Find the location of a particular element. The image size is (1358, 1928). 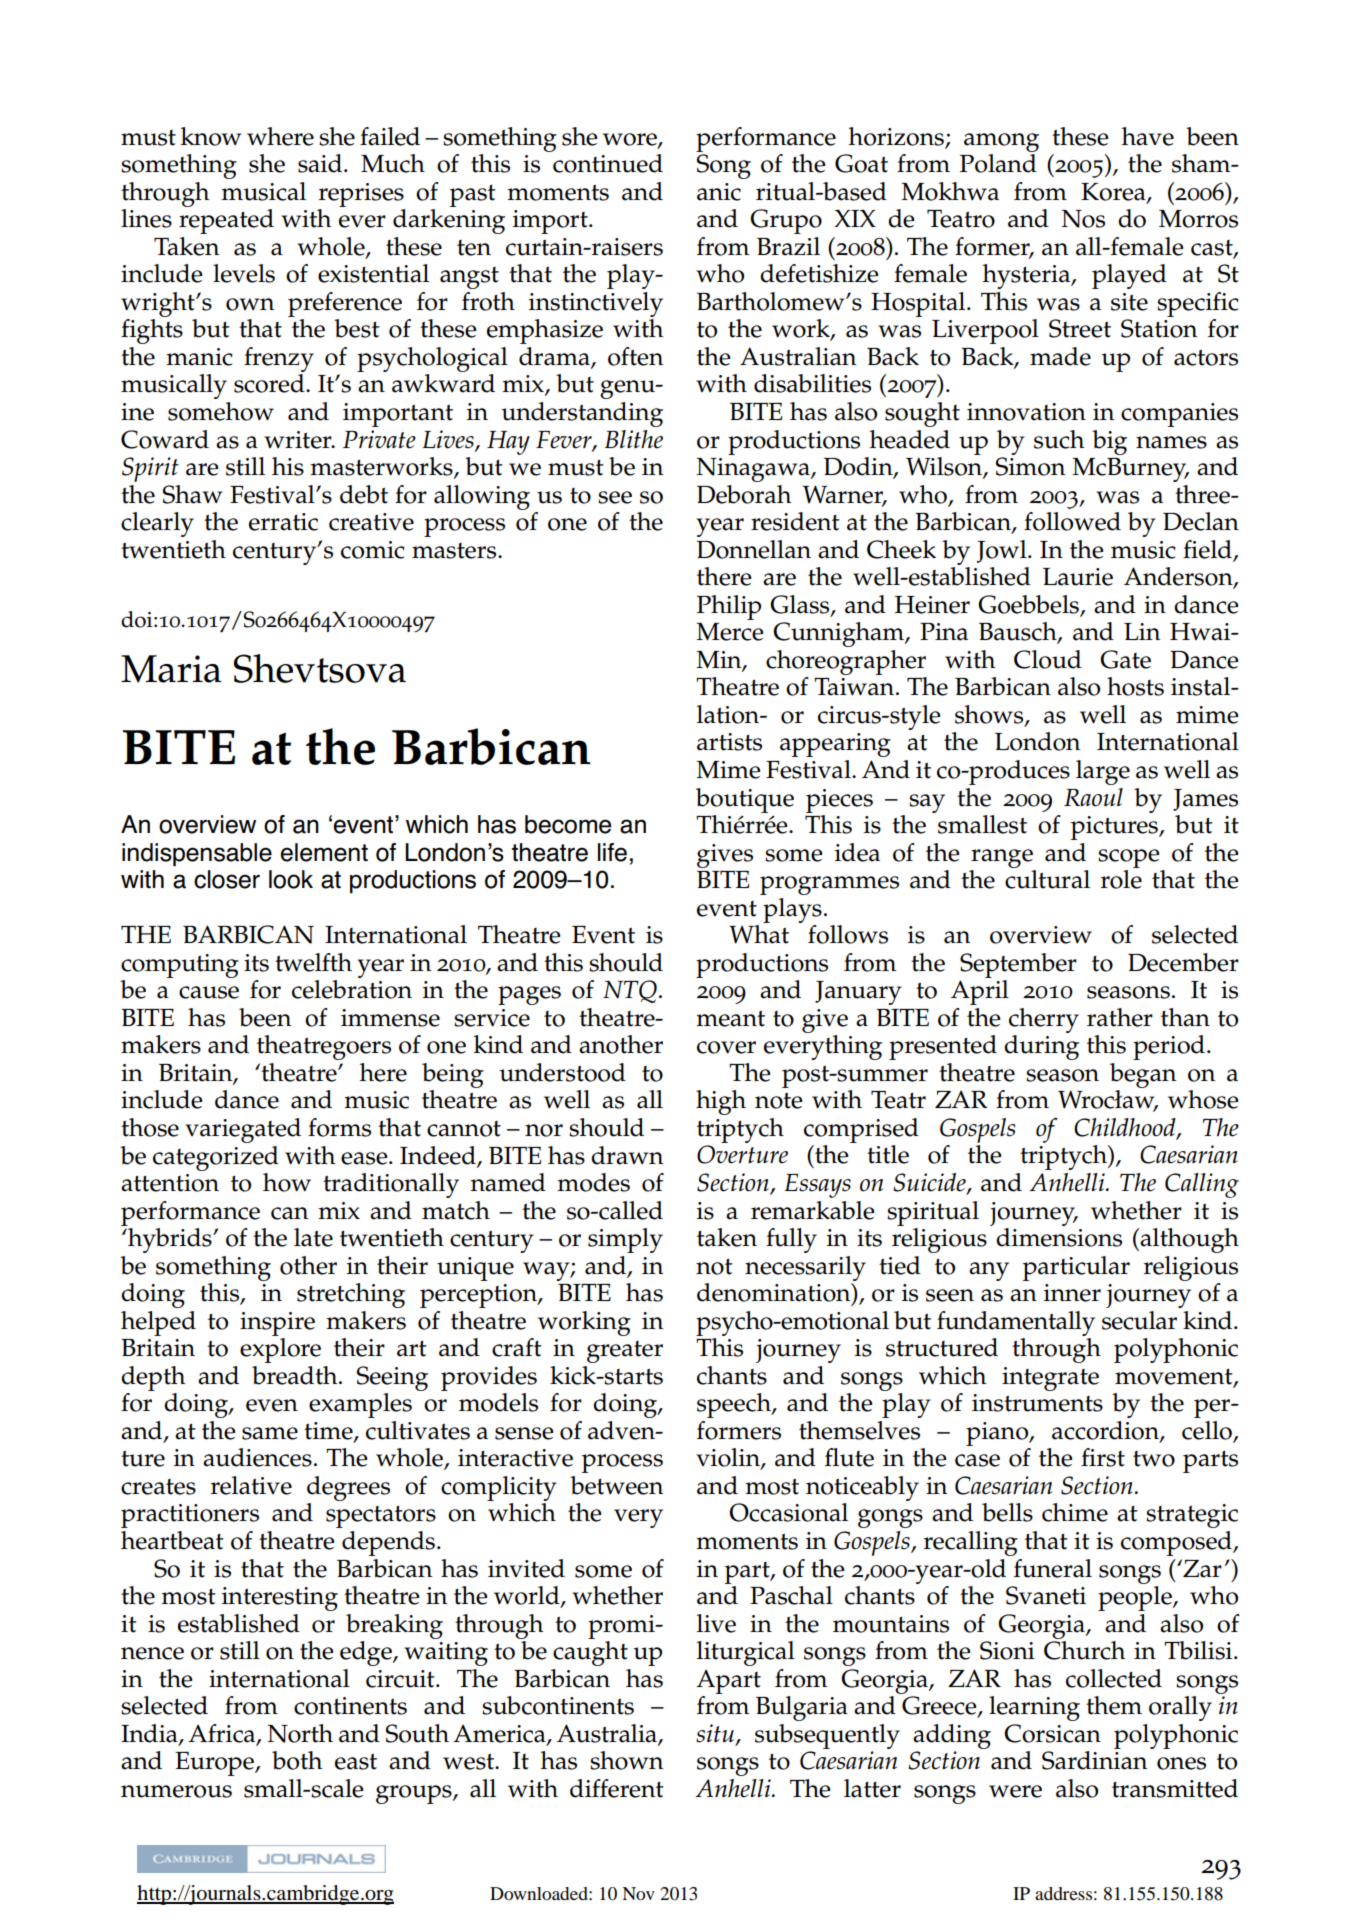

North is located at coordinates (300, 1733).
